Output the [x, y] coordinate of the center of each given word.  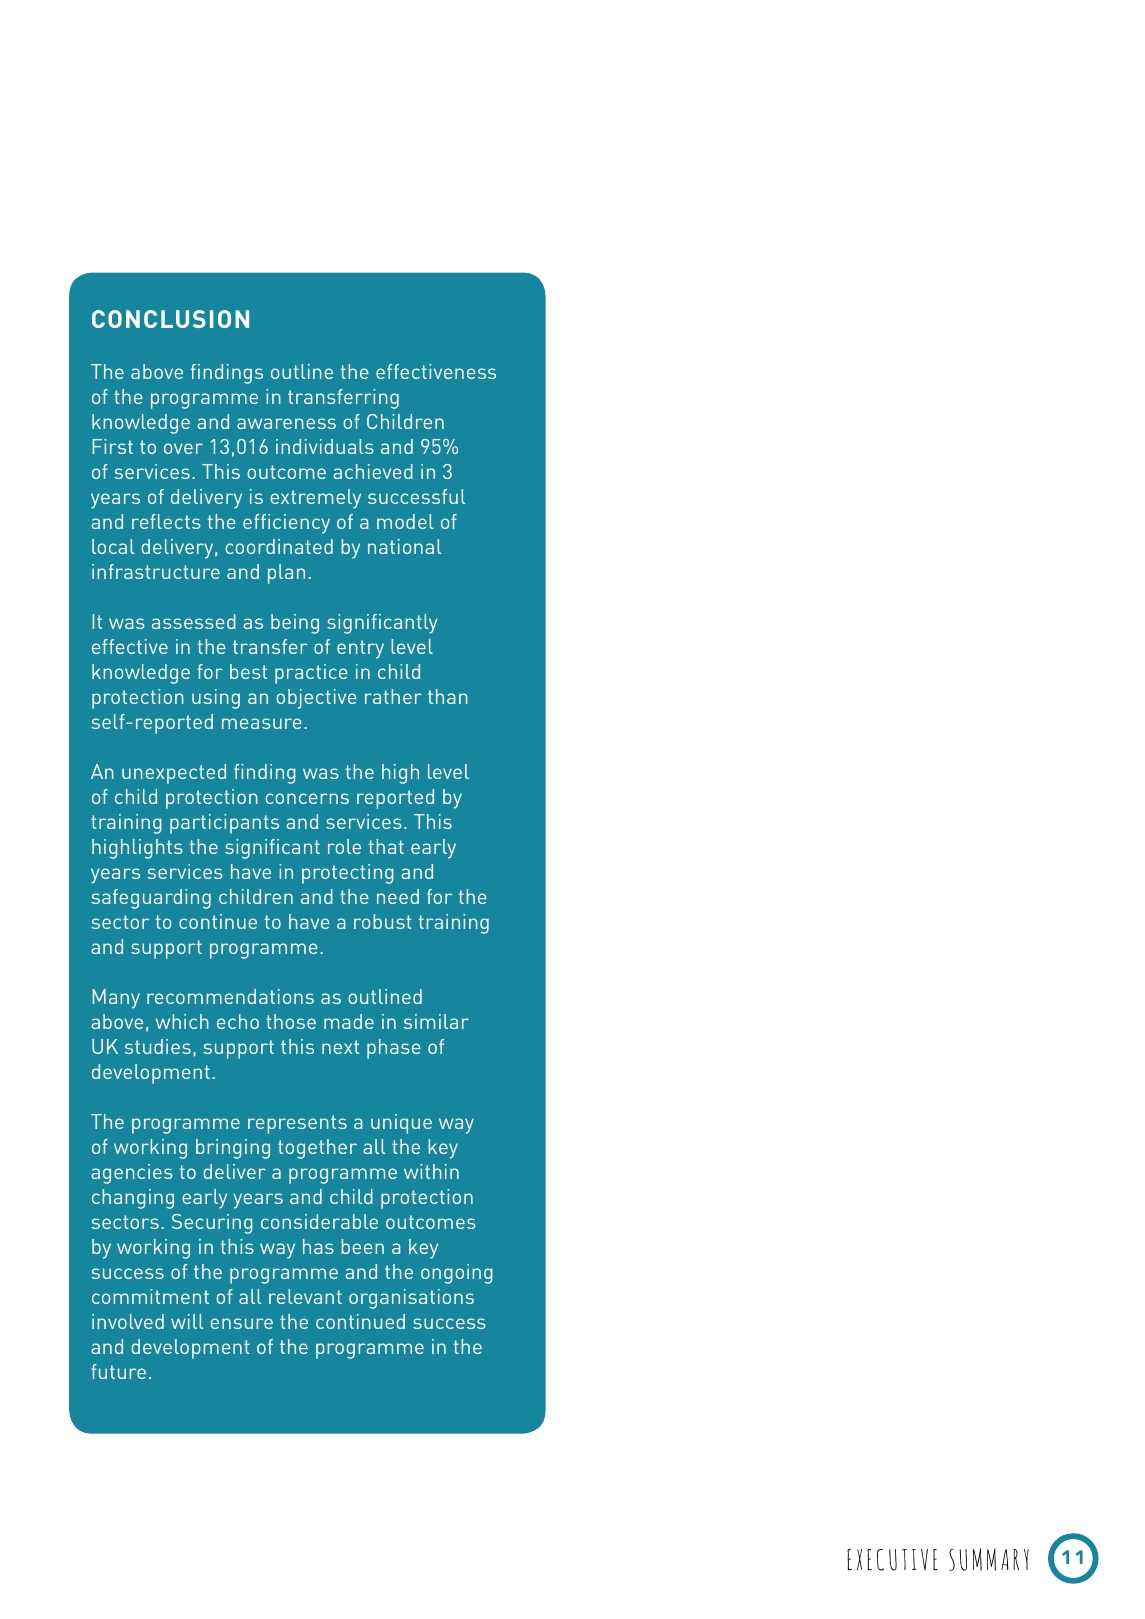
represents [297, 1124]
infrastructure [156, 571]
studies [158, 1046]
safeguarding [151, 899]
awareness [286, 423]
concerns [307, 798]
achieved [373, 471]
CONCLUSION [170, 319]
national [405, 546]
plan [286, 574]
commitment [150, 1296]
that [386, 846]
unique [401, 1124]
